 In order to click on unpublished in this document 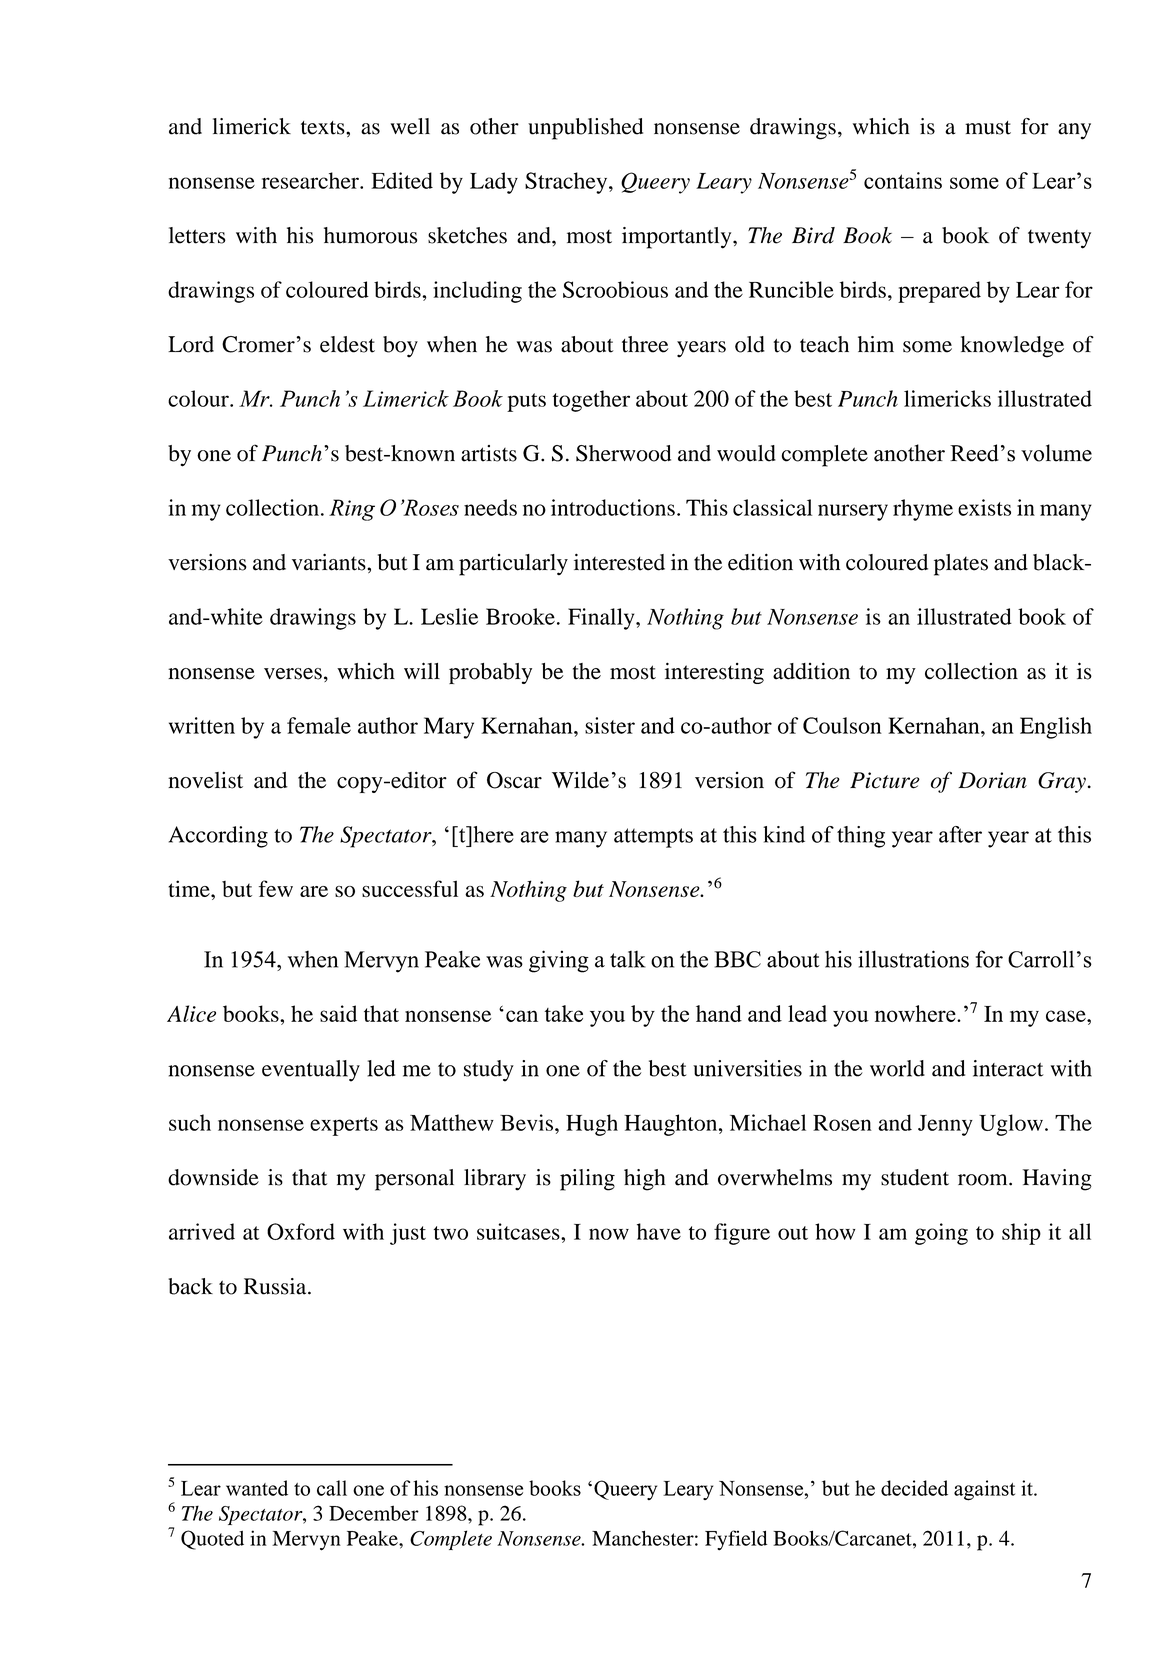, I will do `click(585, 129)`.
